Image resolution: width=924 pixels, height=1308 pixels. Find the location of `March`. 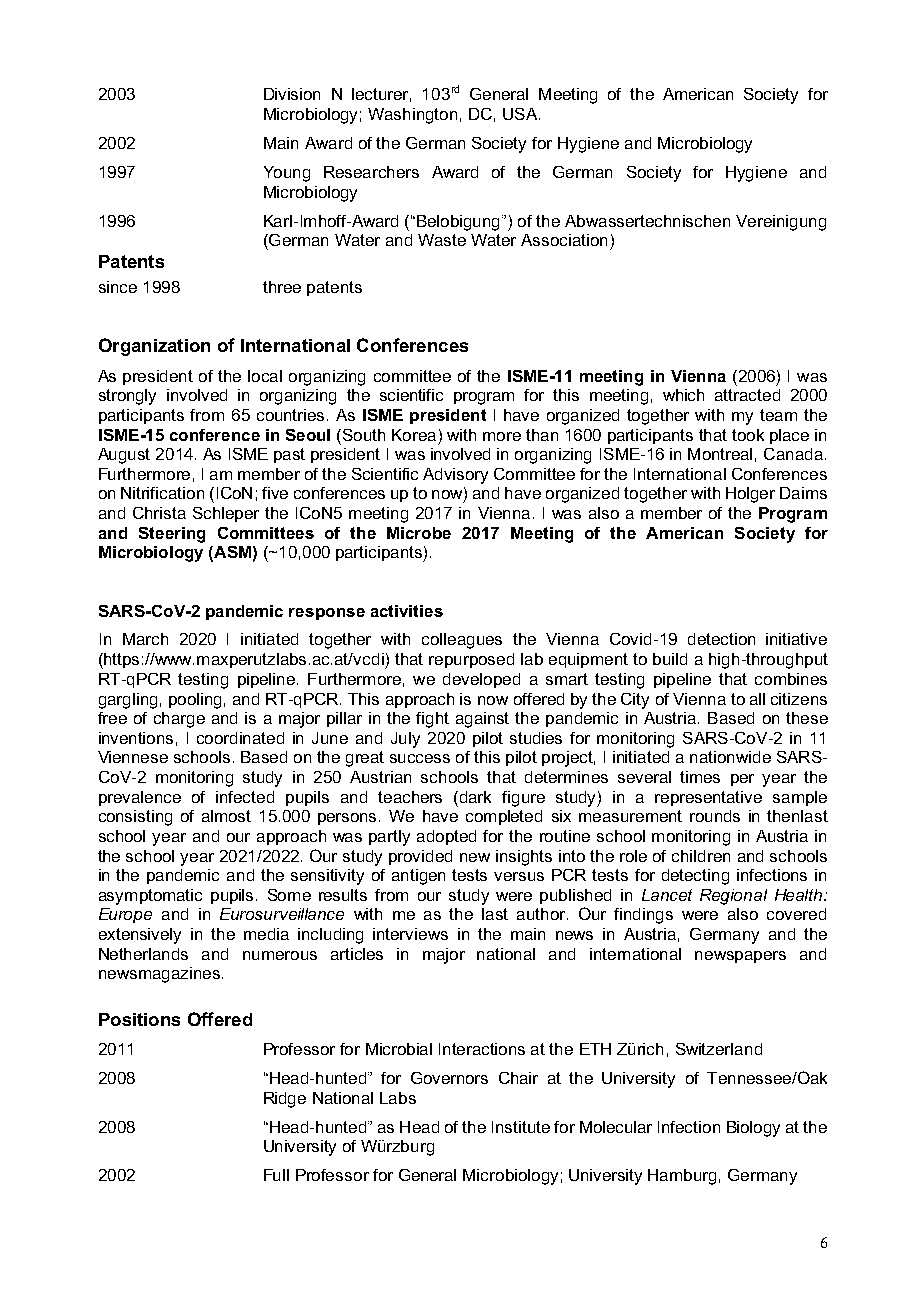

March is located at coordinates (145, 639).
